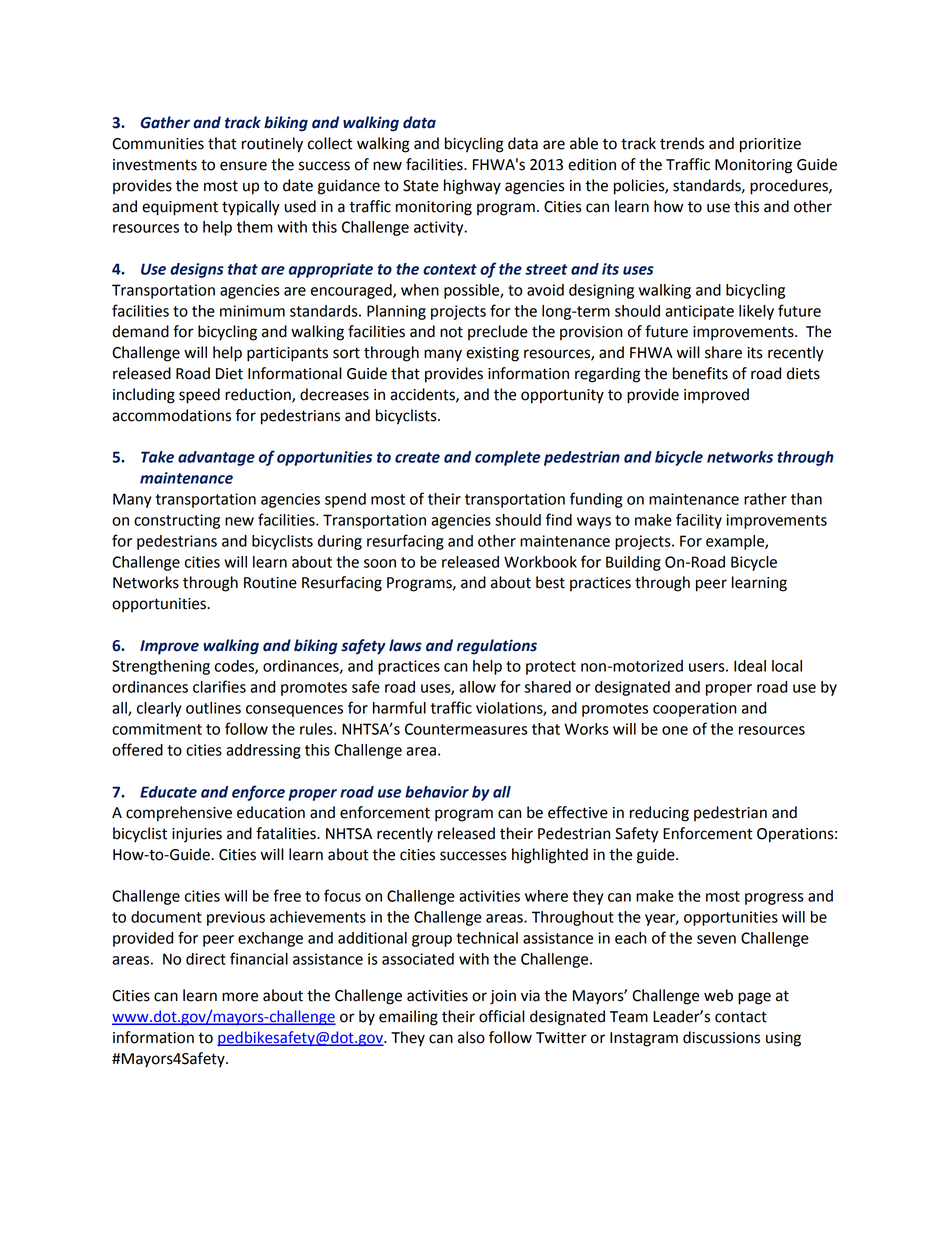 The image size is (952, 1233). What do you see at coordinates (700, 373) in the image?
I see `benefits` at bounding box center [700, 373].
